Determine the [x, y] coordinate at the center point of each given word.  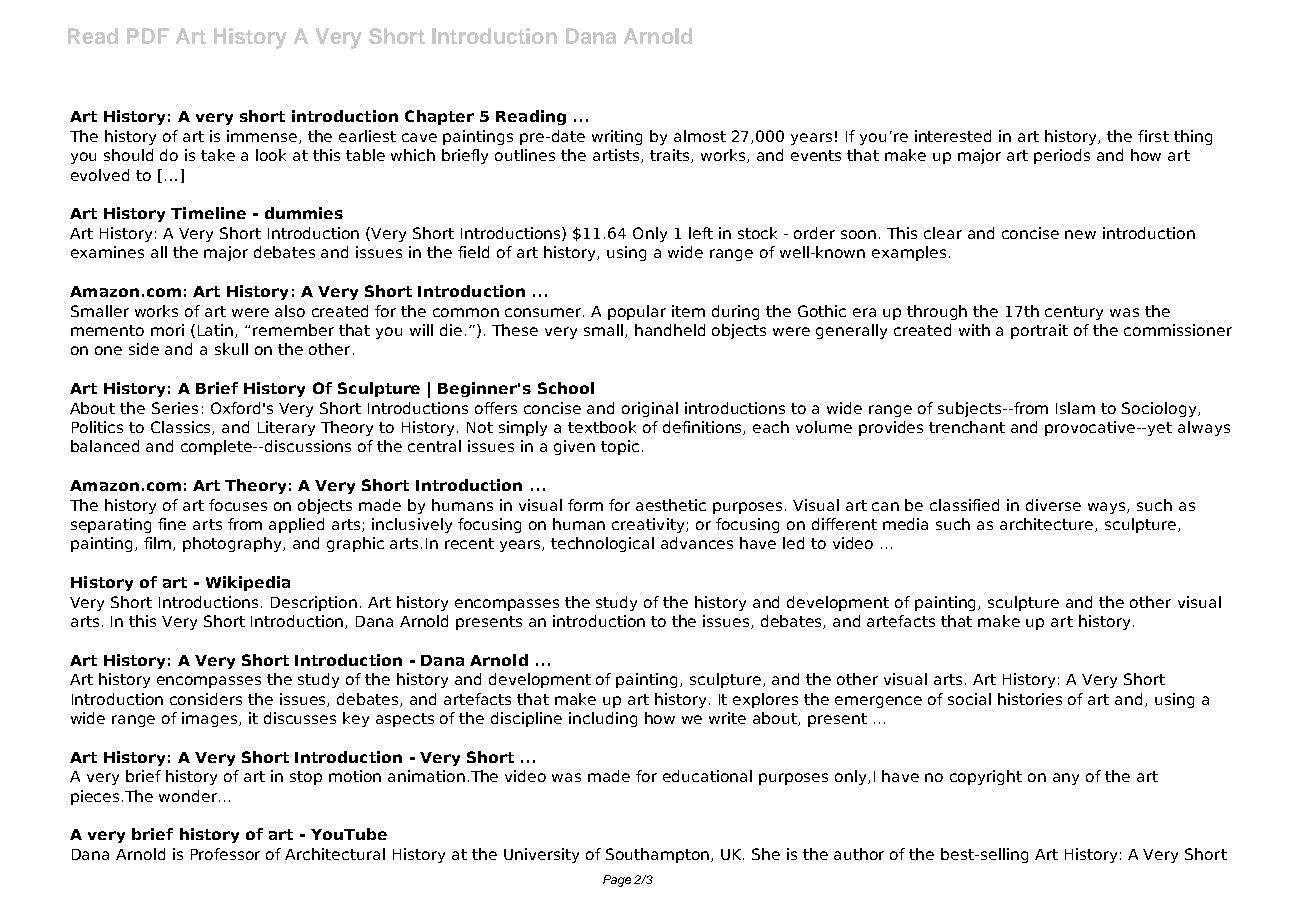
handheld [670, 330]
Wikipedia [248, 583]
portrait [1039, 331]
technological [602, 544]
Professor [225, 854]
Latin [217, 331]
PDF [148, 36]
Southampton [659, 855]
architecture [1048, 525]
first [1153, 136]
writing [617, 137]
